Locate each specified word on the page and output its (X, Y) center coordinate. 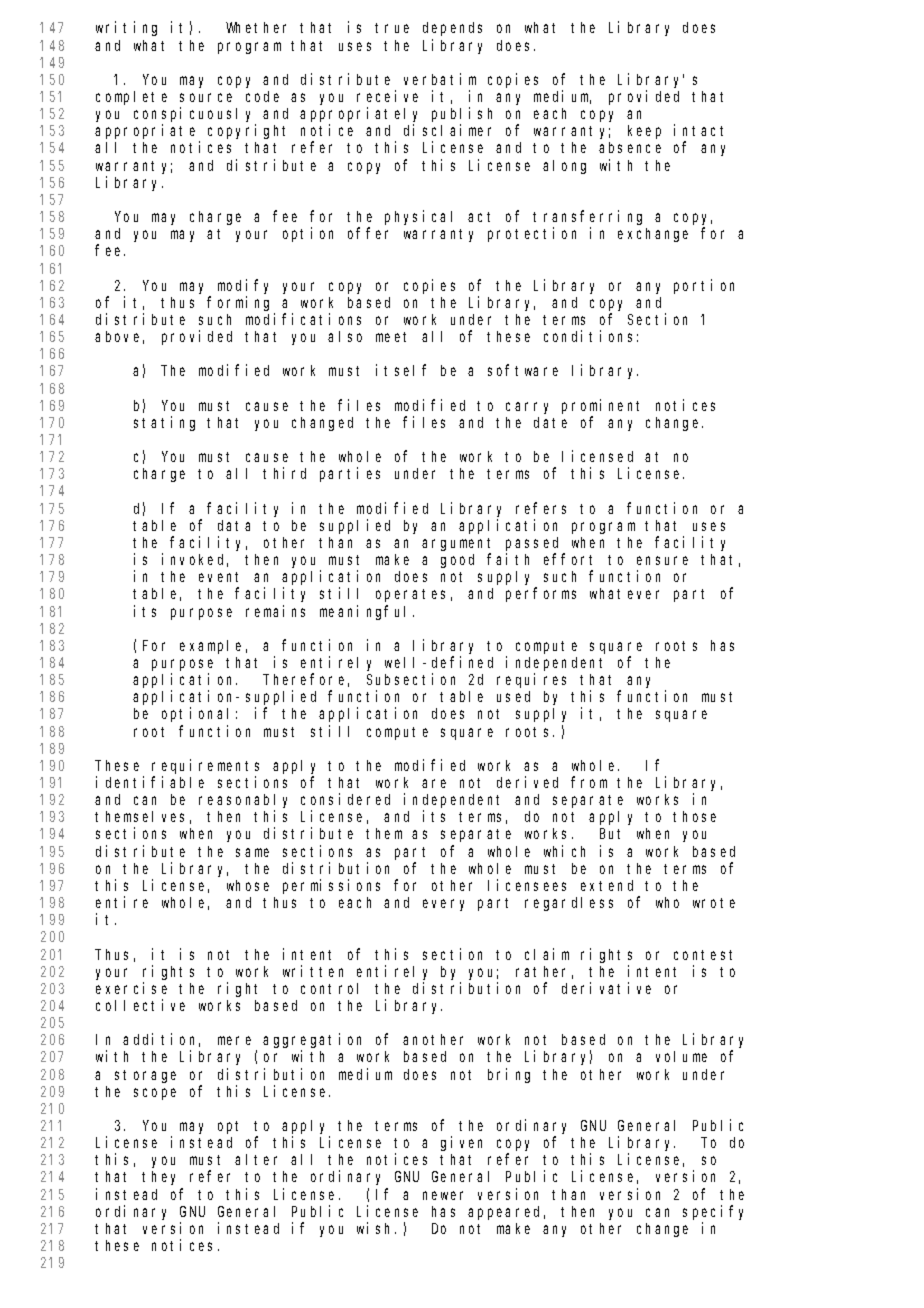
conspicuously (195, 116)
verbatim (440, 79)
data (234, 525)
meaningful (367, 612)
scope (155, 1094)
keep (644, 132)
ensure (662, 560)
